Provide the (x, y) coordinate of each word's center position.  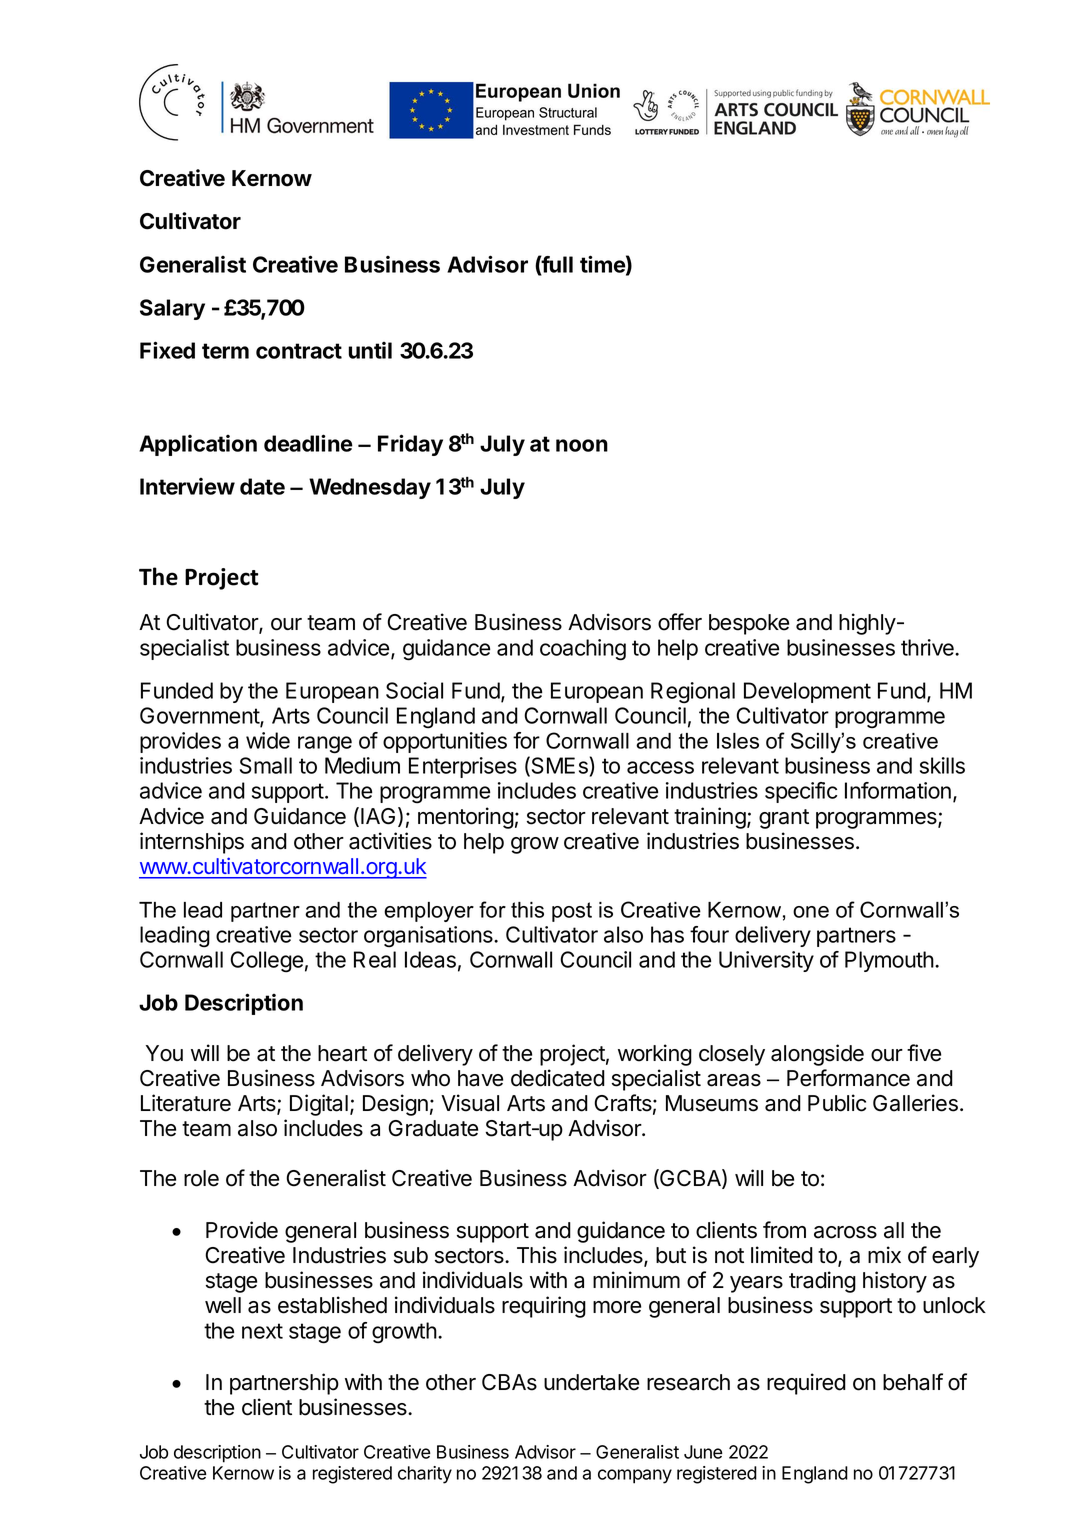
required (806, 1384)
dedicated (558, 1078)
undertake (591, 1382)
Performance (848, 1078)
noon (582, 445)
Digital (319, 1105)
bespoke (749, 624)
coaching (583, 650)
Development (807, 692)
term (225, 351)
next (262, 1331)
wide (268, 740)
